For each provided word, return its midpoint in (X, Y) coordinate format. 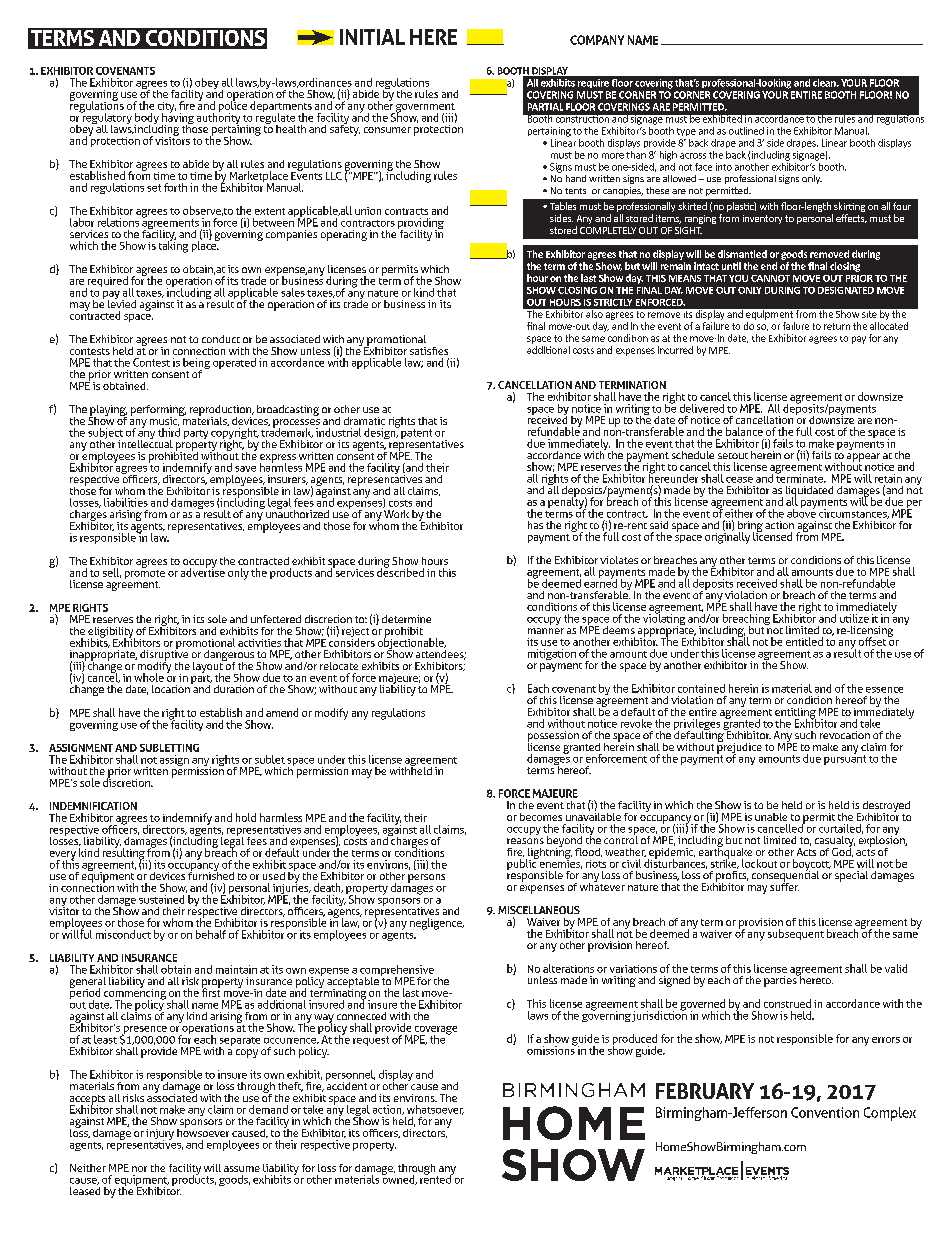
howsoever (203, 1131)
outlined (746, 131)
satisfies (429, 351)
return (837, 326)
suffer (784, 885)
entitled (804, 641)
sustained (161, 899)
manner (546, 631)
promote (145, 574)
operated (234, 363)
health (291, 129)
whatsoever (435, 1110)
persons (426, 878)
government (425, 109)
